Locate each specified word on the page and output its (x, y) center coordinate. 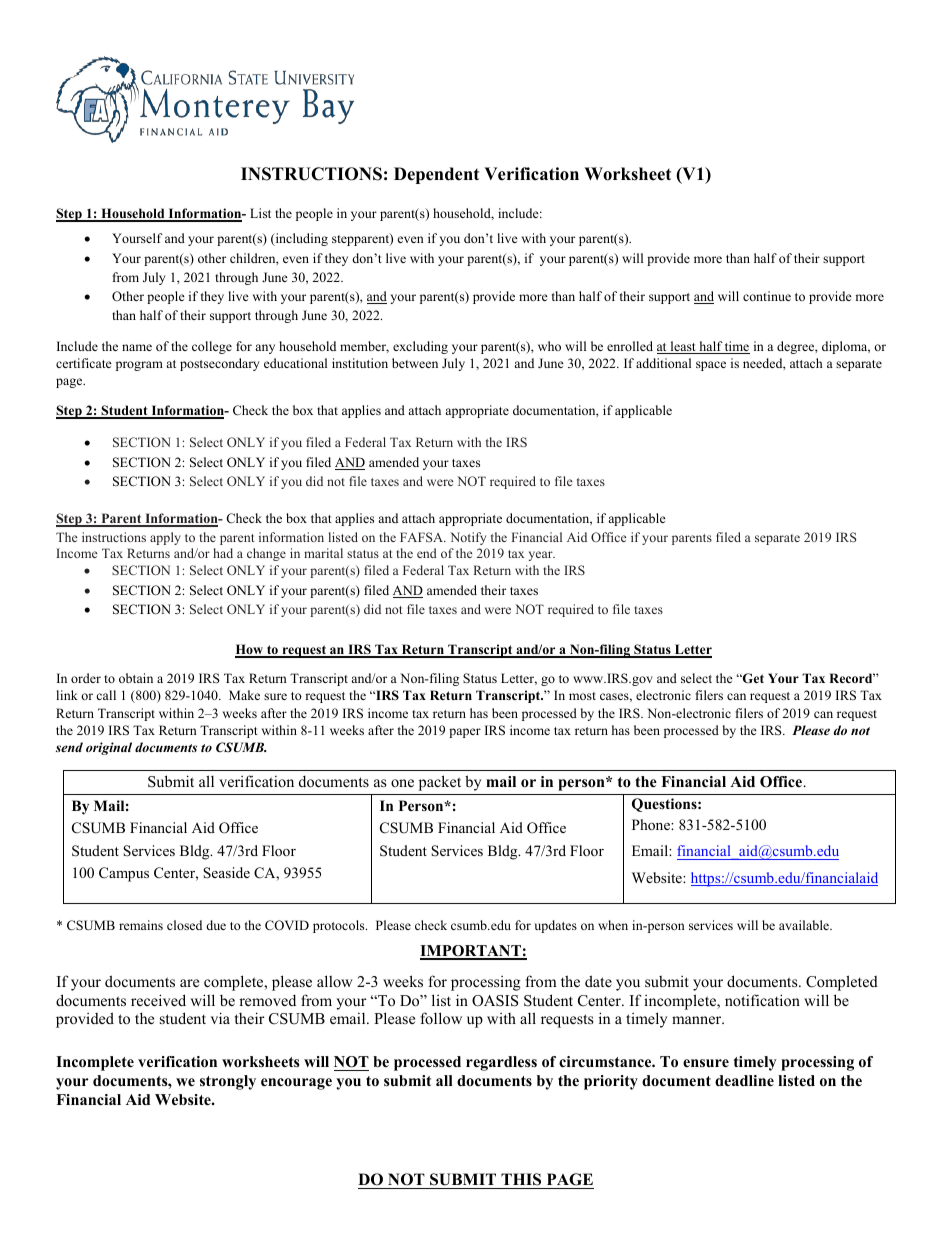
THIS (521, 1181)
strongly (228, 1082)
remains (141, 925)
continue (767, 296)
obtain (136, 678)
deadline (744, 1080)
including (300, 239)
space (711, 366)
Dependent (436, 175)
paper (465, 733)
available (805, 925)
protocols (340, 926)
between (415, 363)
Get (752, 678)
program (139, 366)
